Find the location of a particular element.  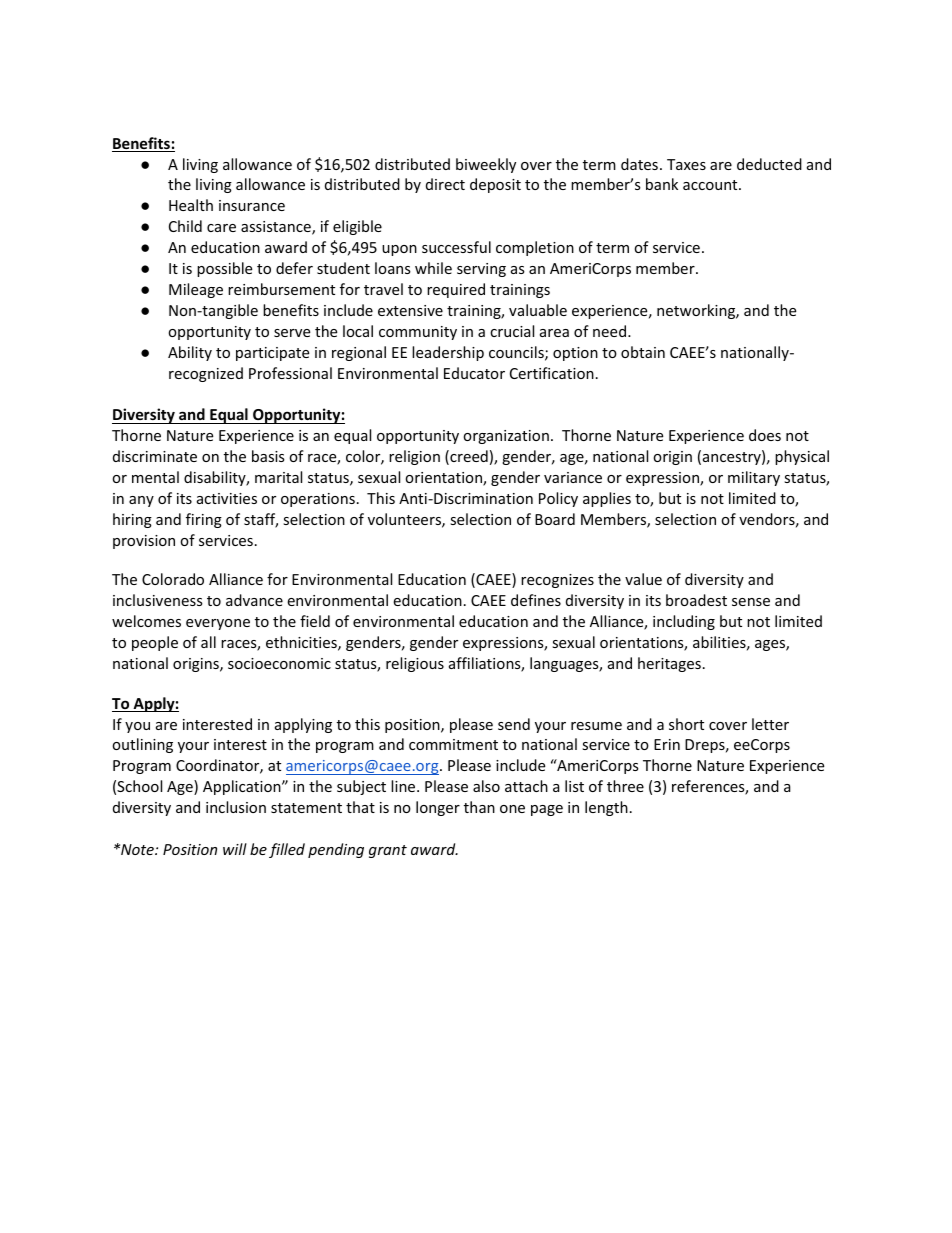

will is located at coordinates (235, 849).
